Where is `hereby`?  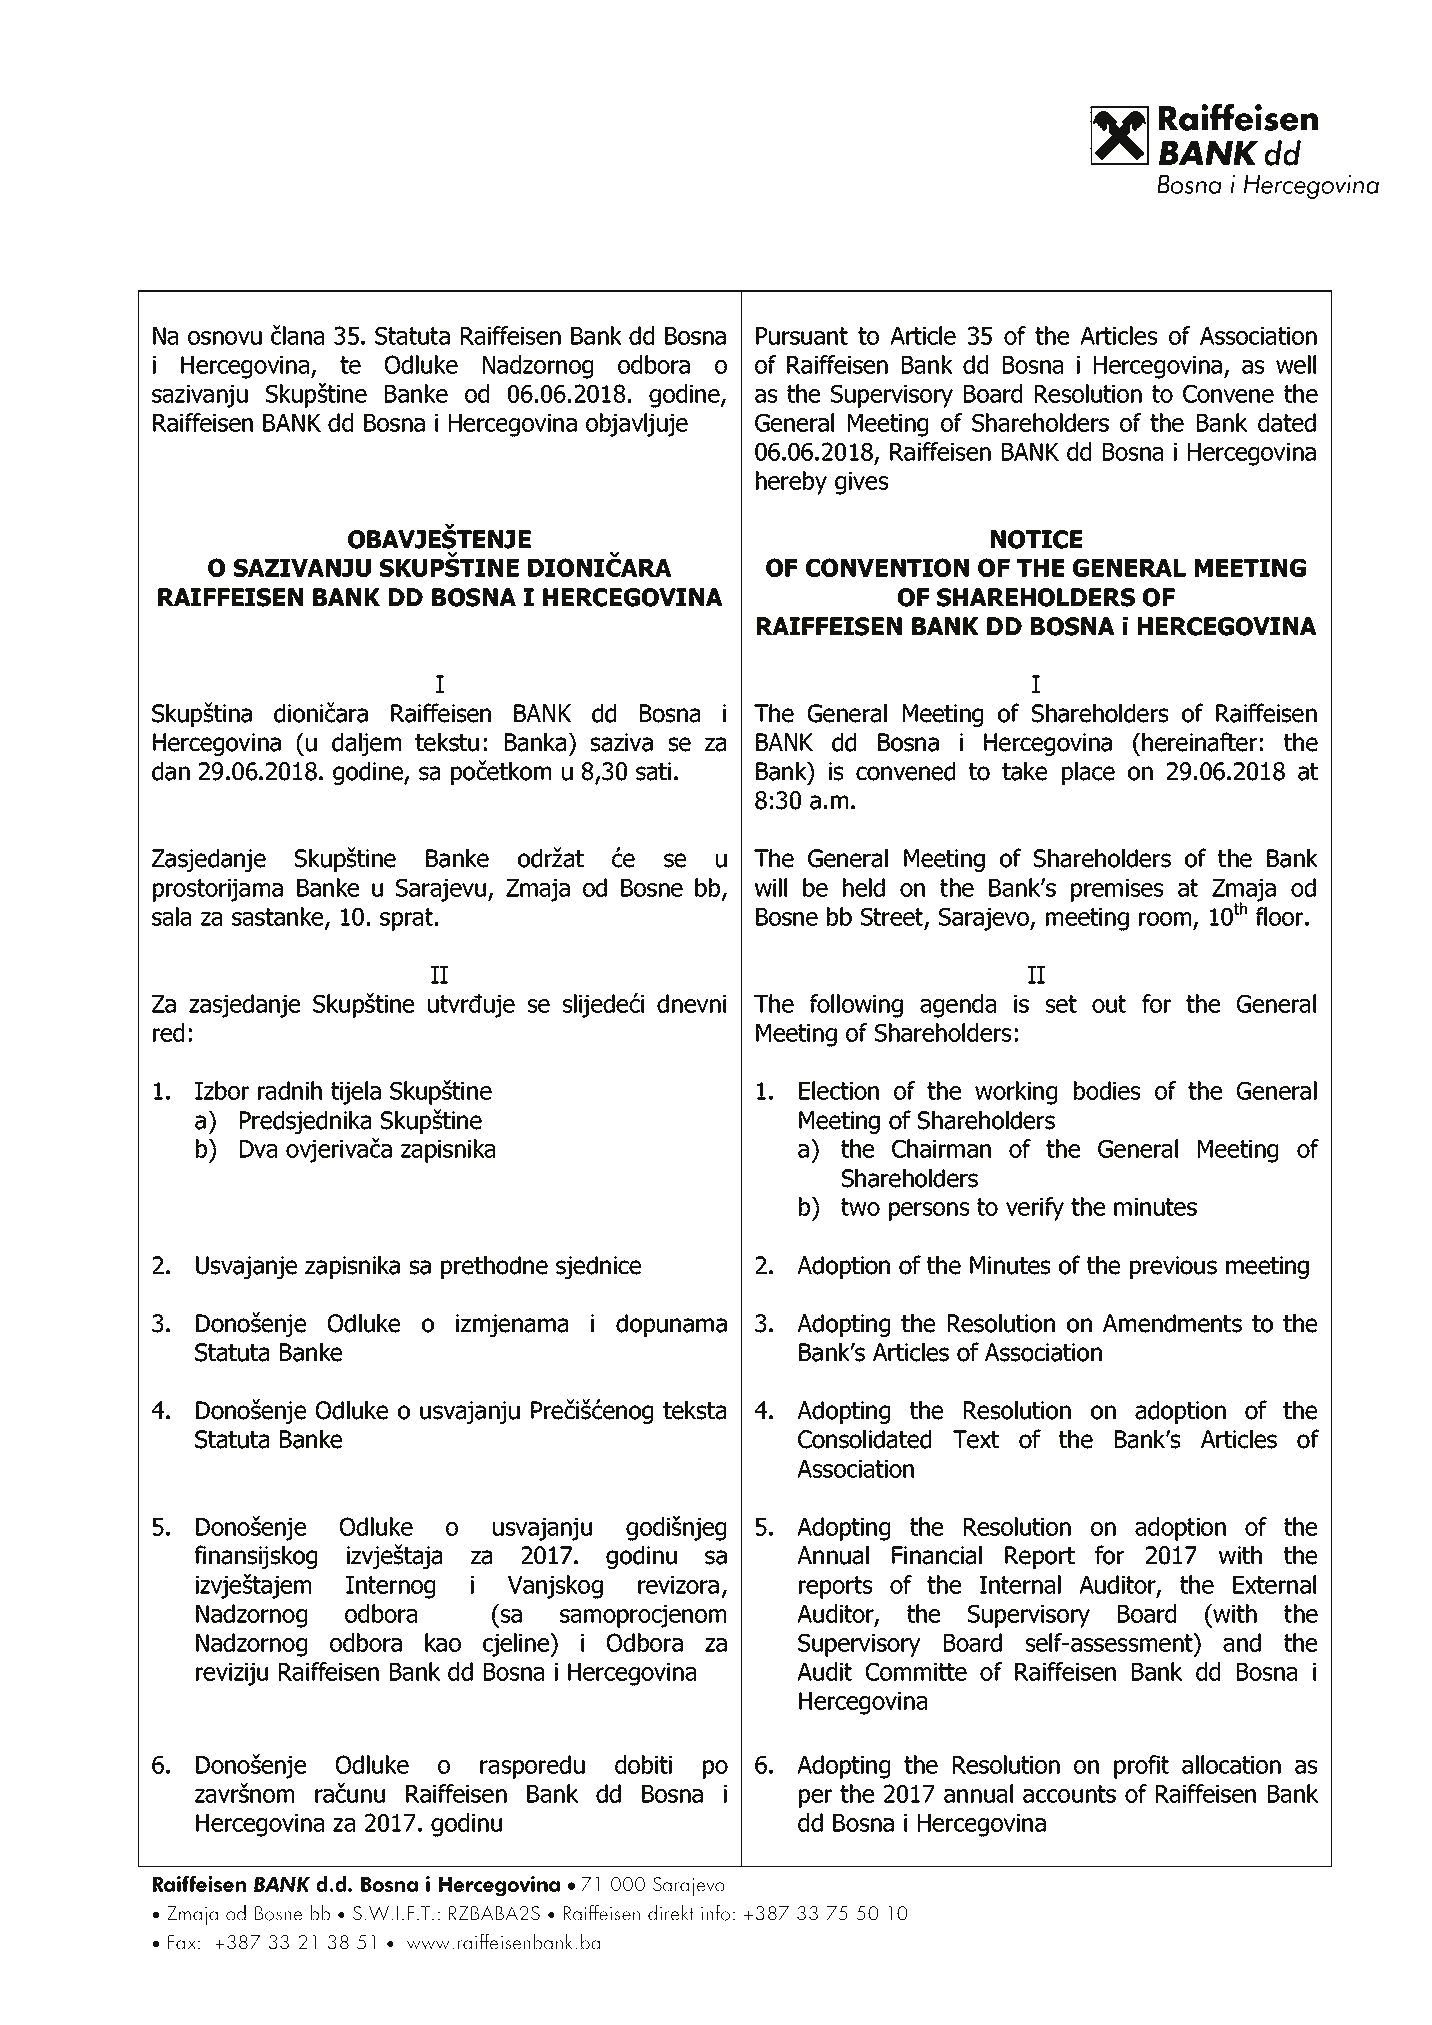
hereby is located at coordinates (791, 483).
